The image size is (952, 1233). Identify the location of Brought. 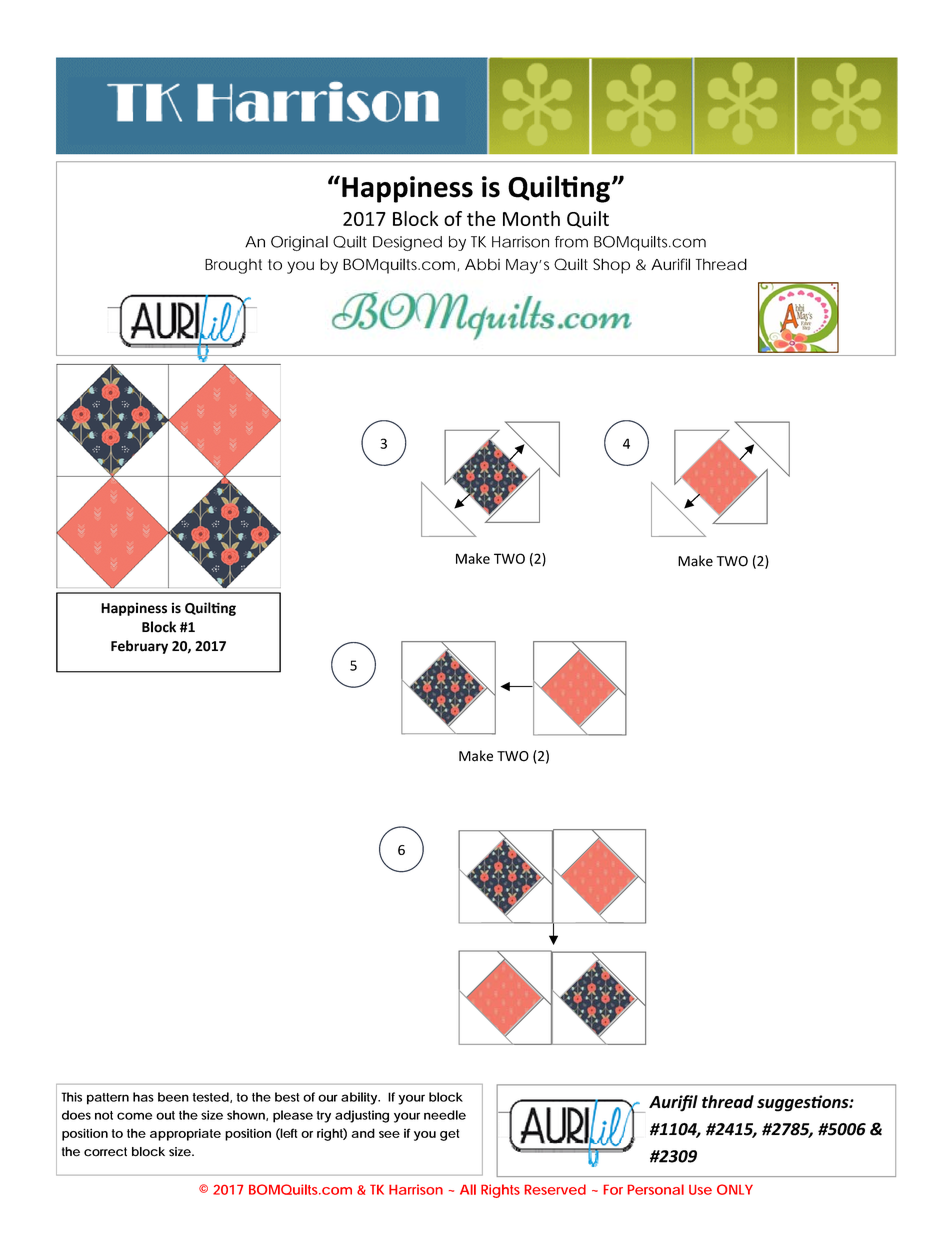
(233, 266).
